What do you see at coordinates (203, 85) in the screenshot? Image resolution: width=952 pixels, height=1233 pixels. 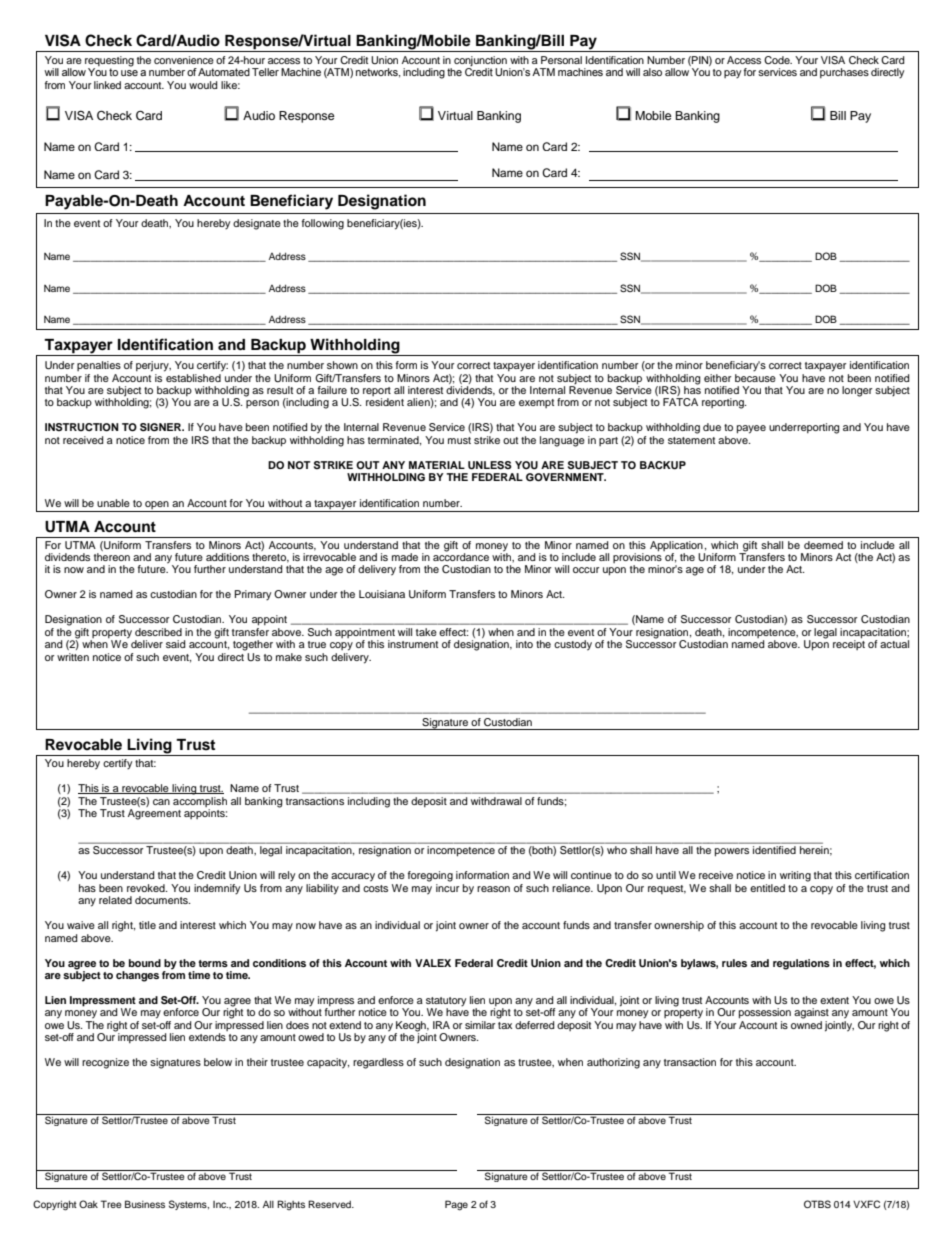 I see `would` at bounding box center [203, 85].
